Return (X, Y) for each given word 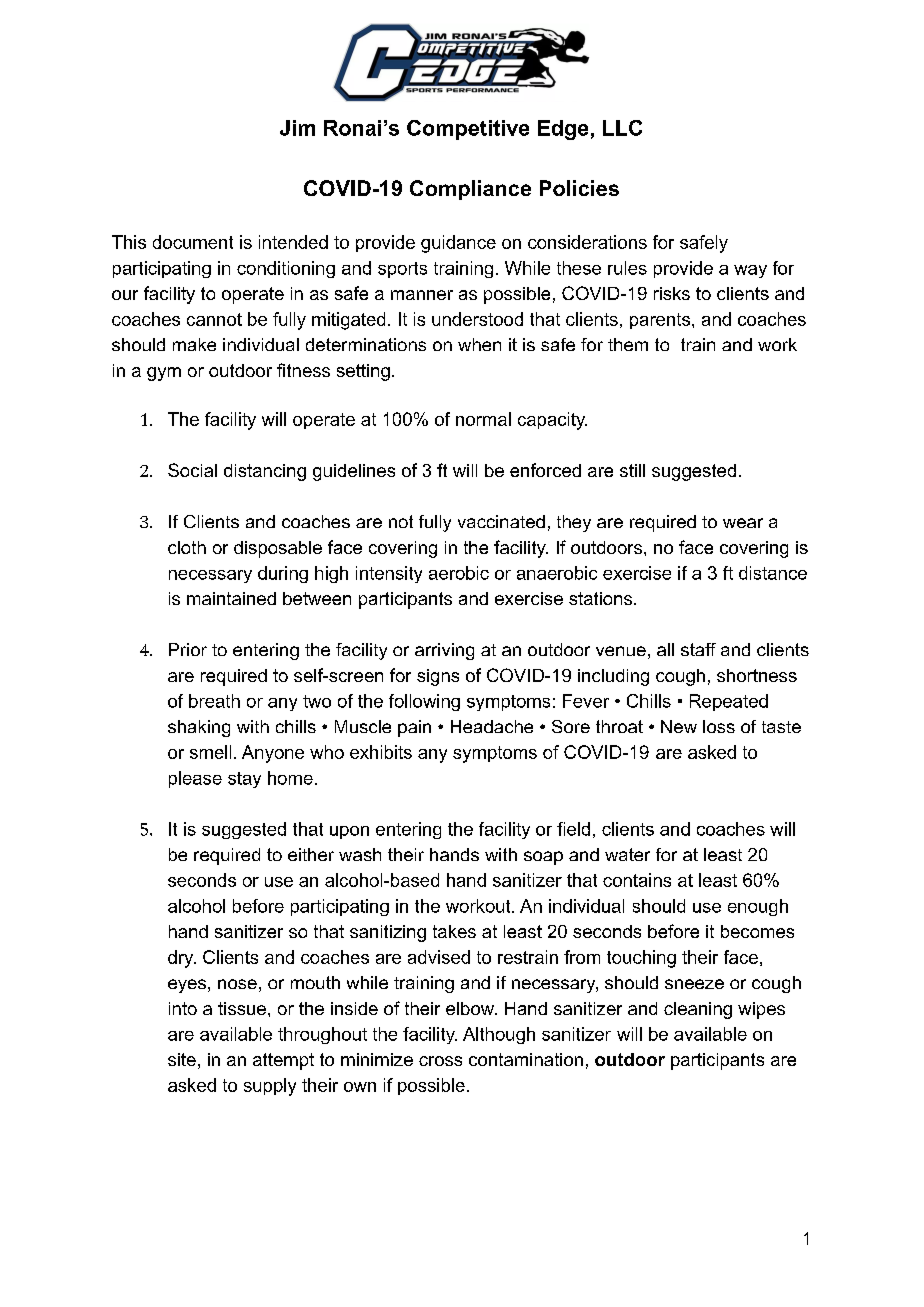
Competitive (468, 130)
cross (440, 1061)
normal (483, 419)
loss (719, 726)
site (182, 1059)
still (632, 470)
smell (210, 752)
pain (414, 728)
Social (192, 470)
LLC (622, 128)
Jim (297, 128)
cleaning (698, 1010)
